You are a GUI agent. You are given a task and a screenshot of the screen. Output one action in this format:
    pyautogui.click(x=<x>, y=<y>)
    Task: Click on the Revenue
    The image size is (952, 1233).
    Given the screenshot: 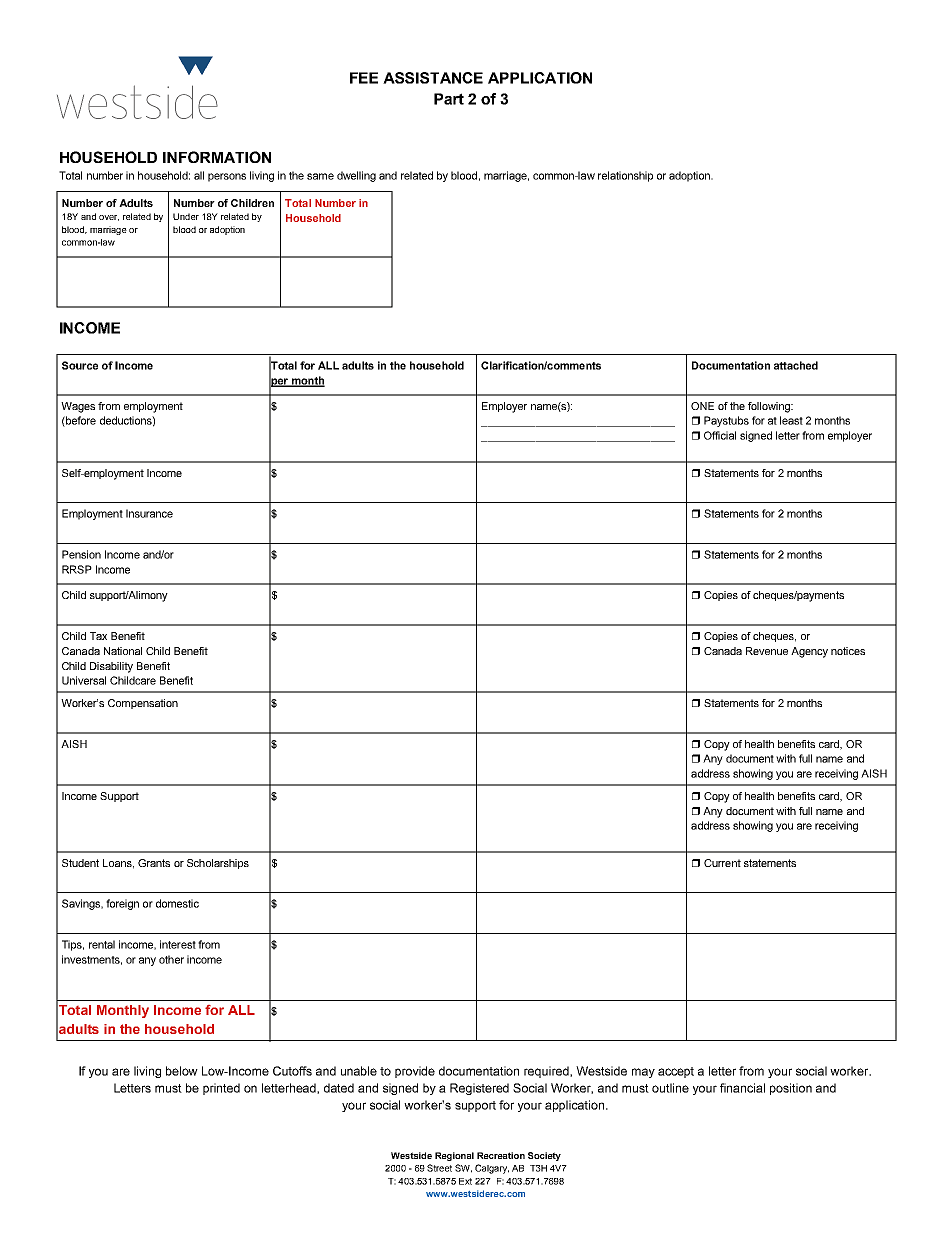 What is the action you would take?
    pyautogui.click(x=767, y=651)
